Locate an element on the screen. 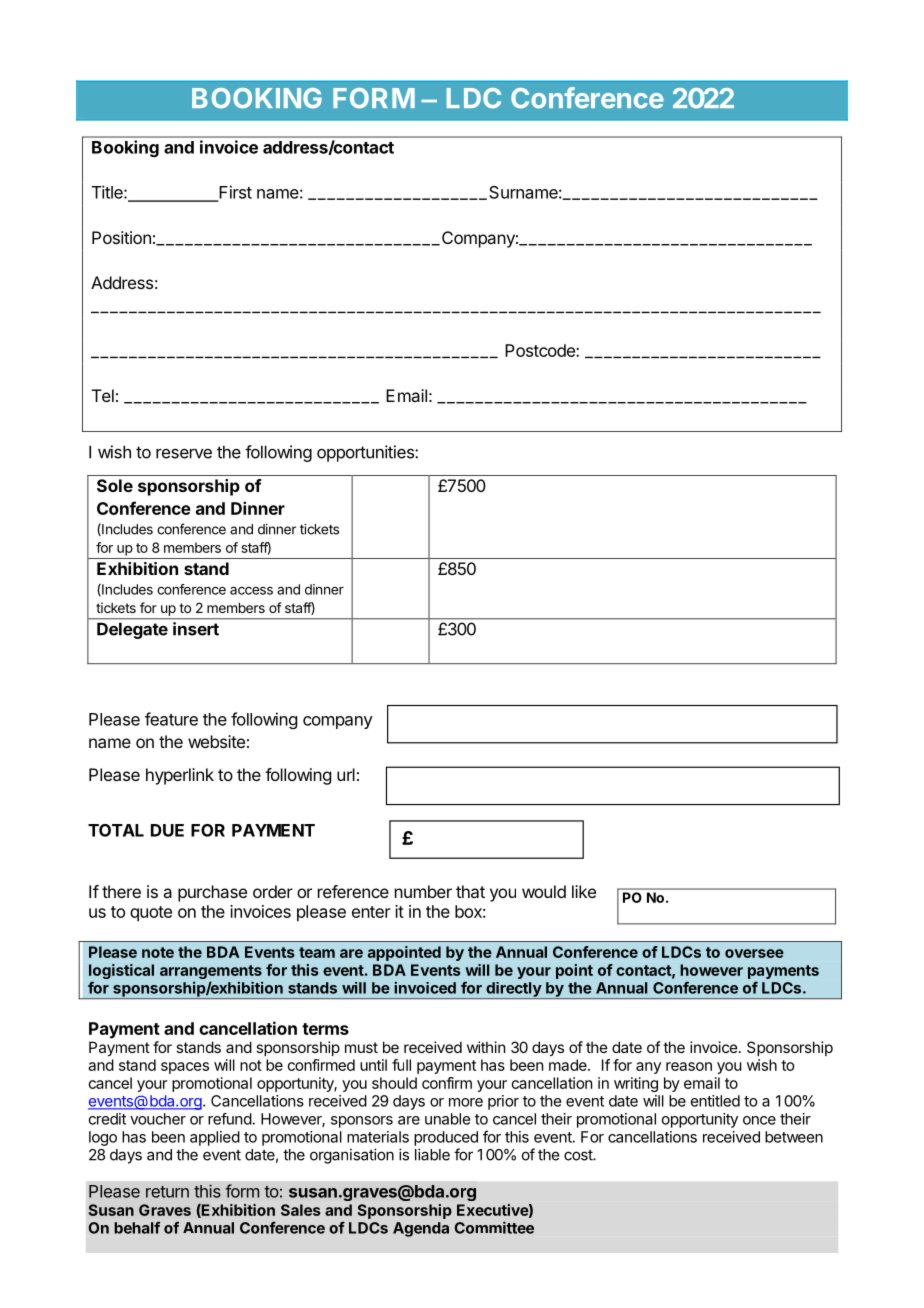  return is located at coordinates (167, 1192).
